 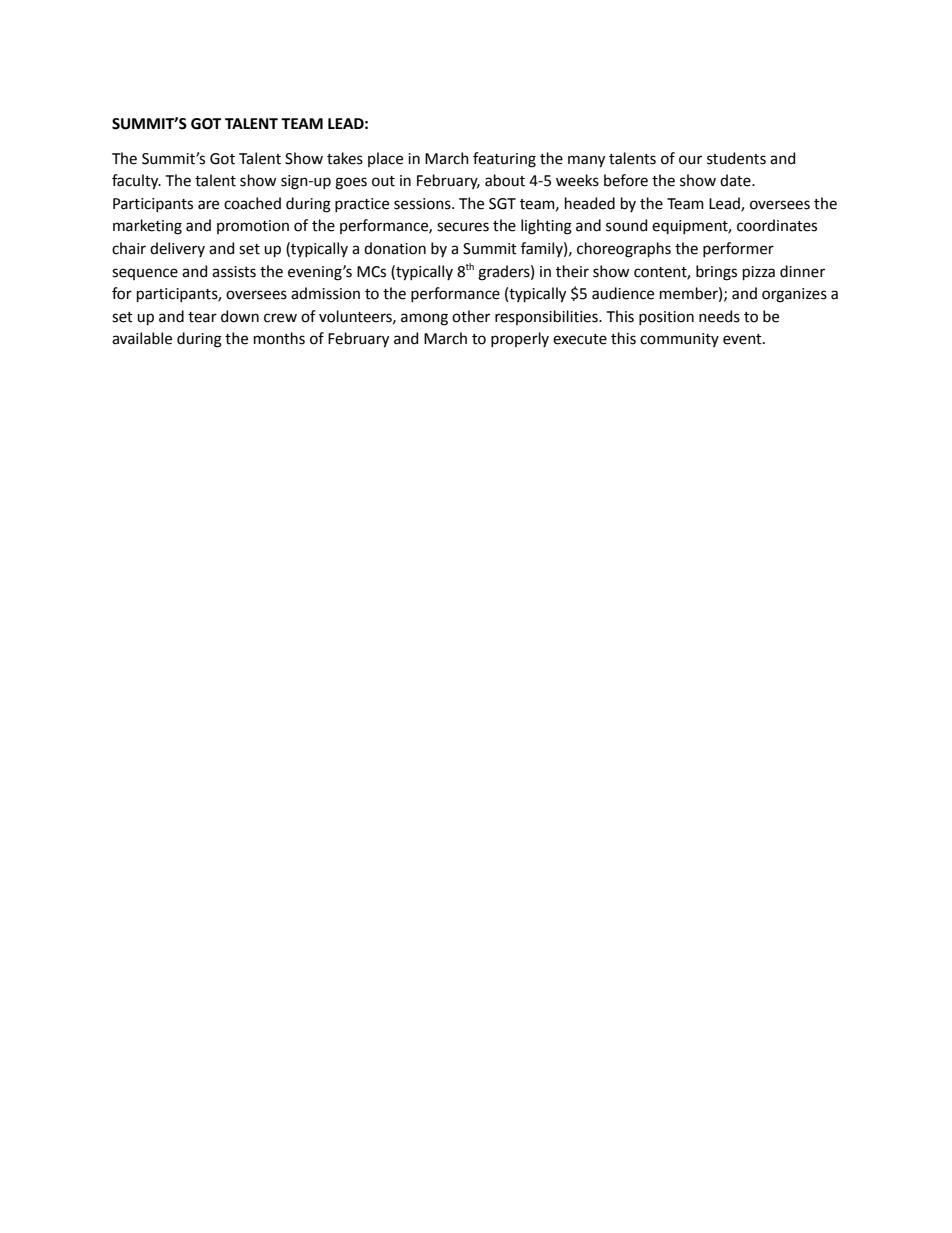 I want to click on delivery, so click(x=177, y=249).
